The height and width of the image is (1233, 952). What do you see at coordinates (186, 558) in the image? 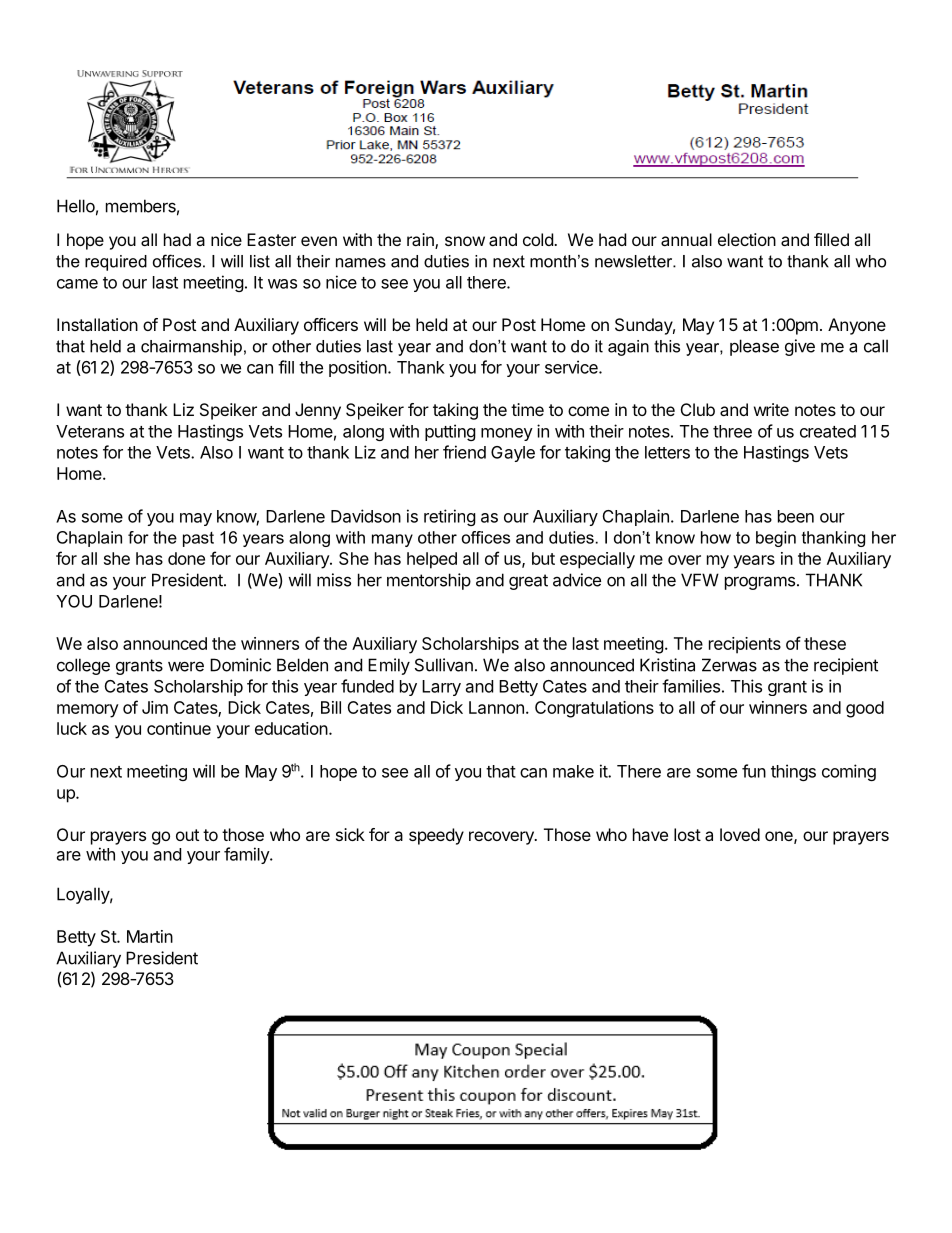
I see `done` at bounding box center [186, 558].
